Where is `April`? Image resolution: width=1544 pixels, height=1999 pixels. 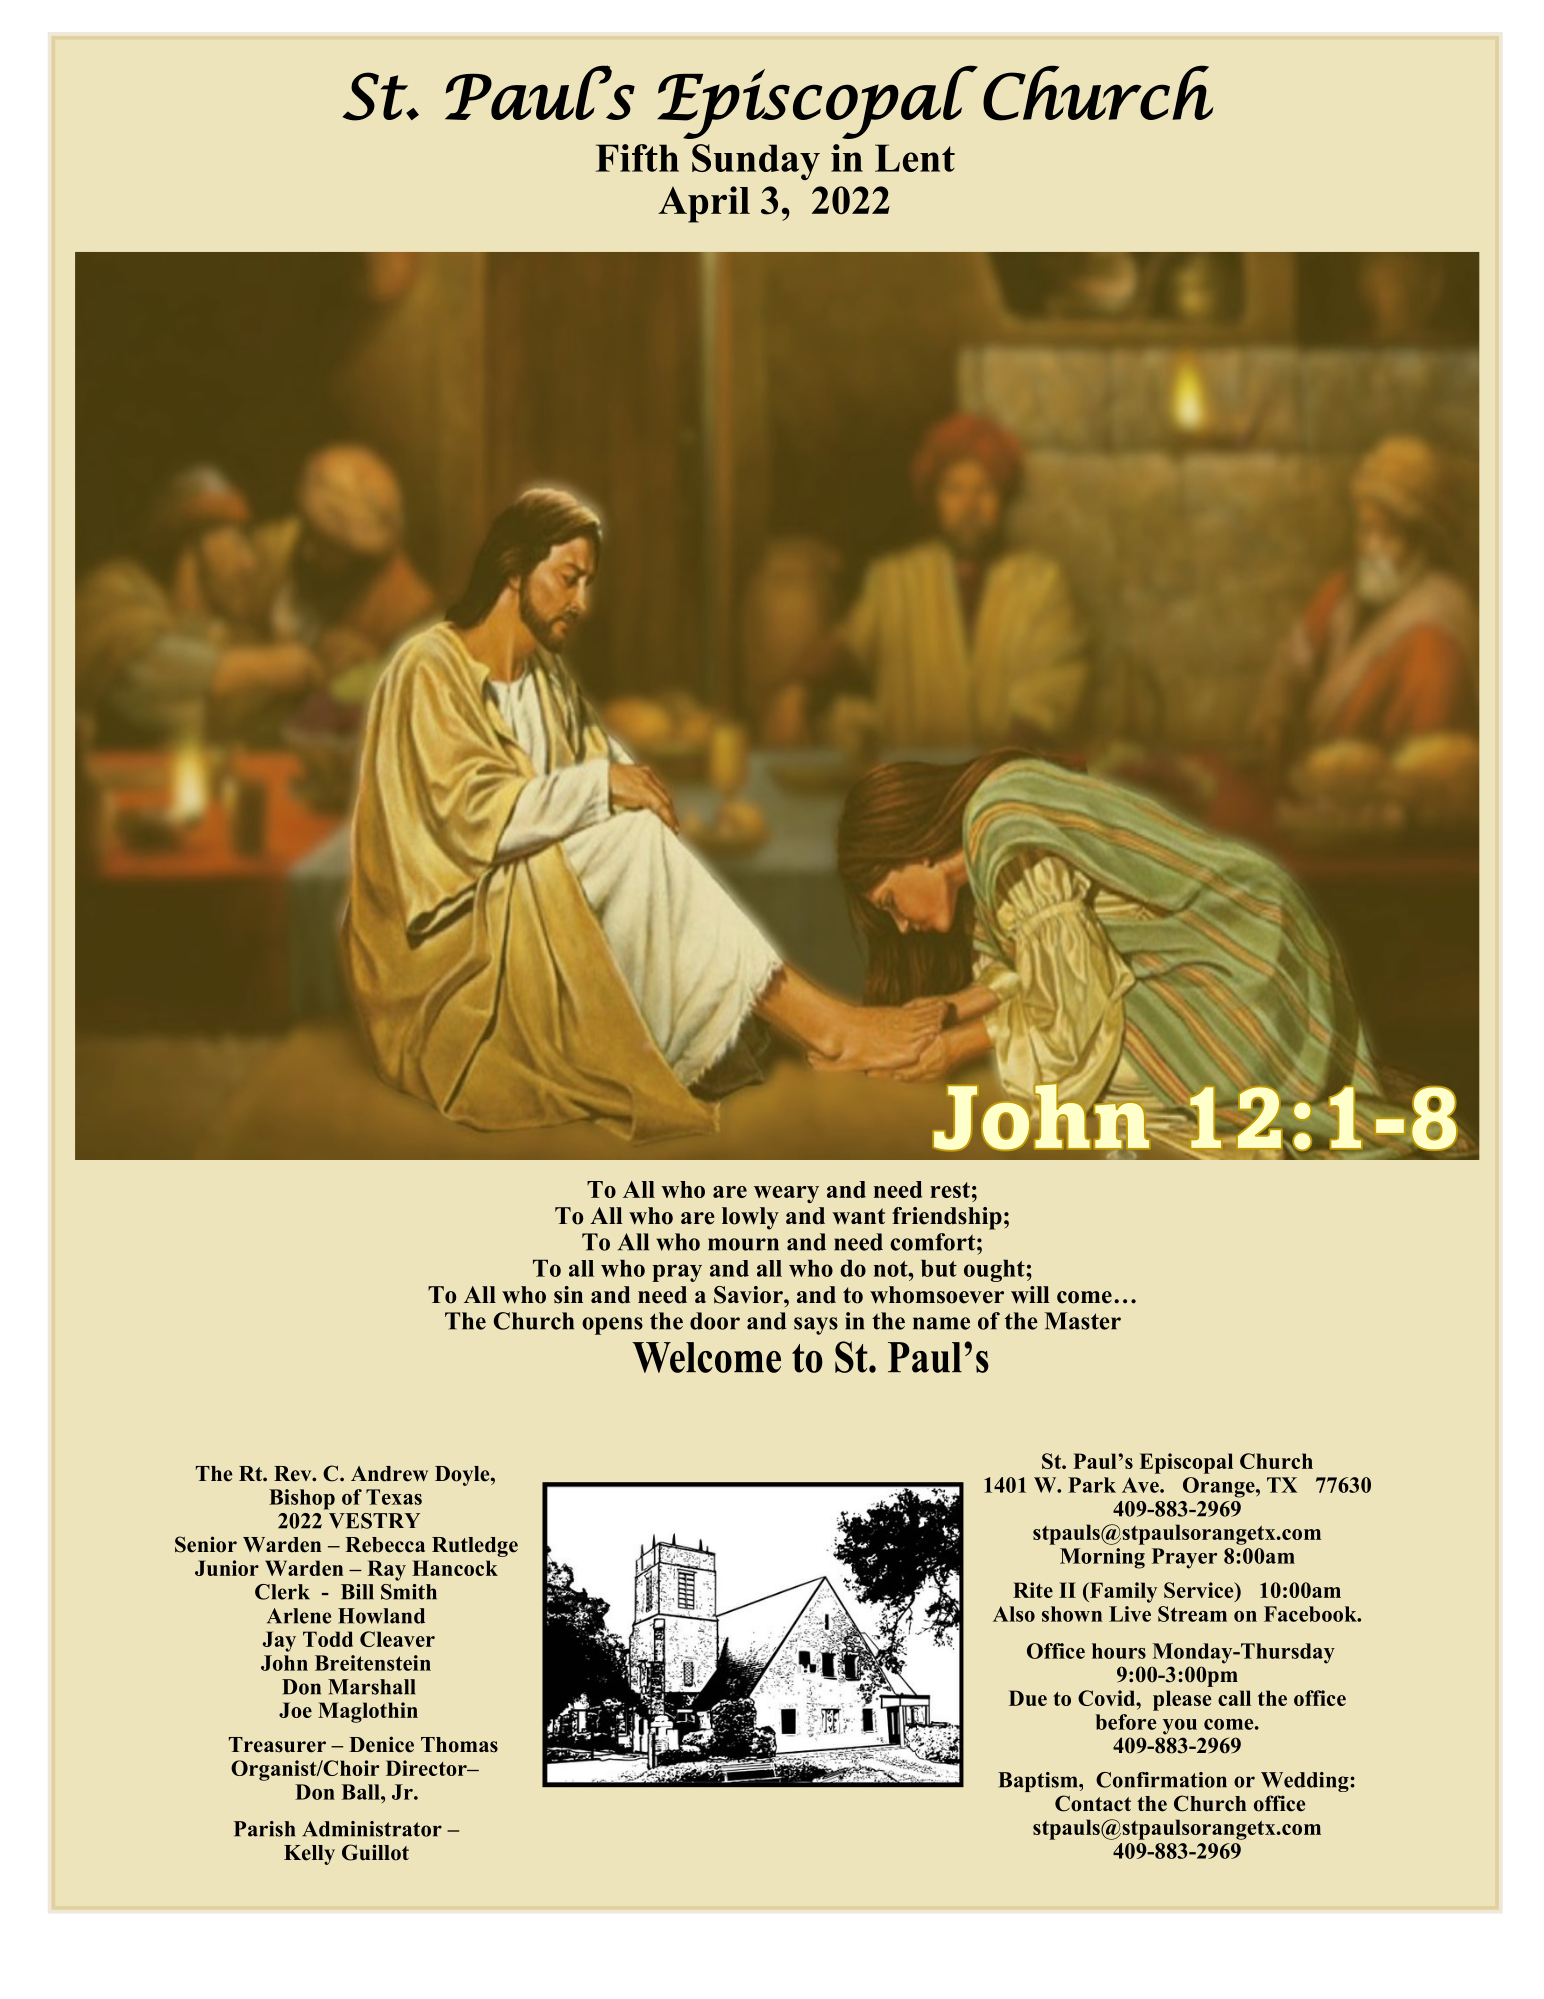 April is located at coordinates (704, 204).
